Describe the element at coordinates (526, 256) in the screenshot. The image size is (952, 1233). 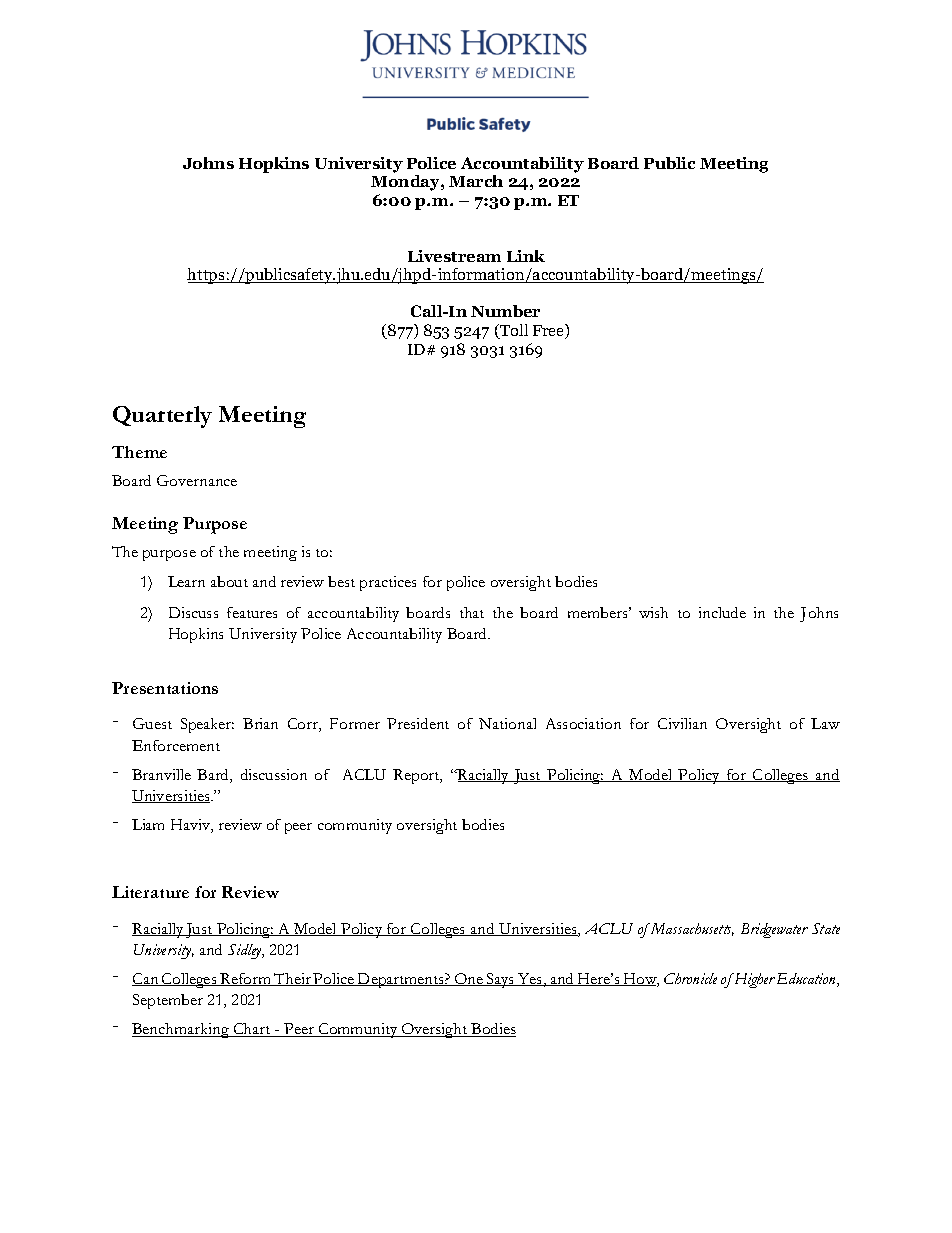
I see `Link` at that location.
